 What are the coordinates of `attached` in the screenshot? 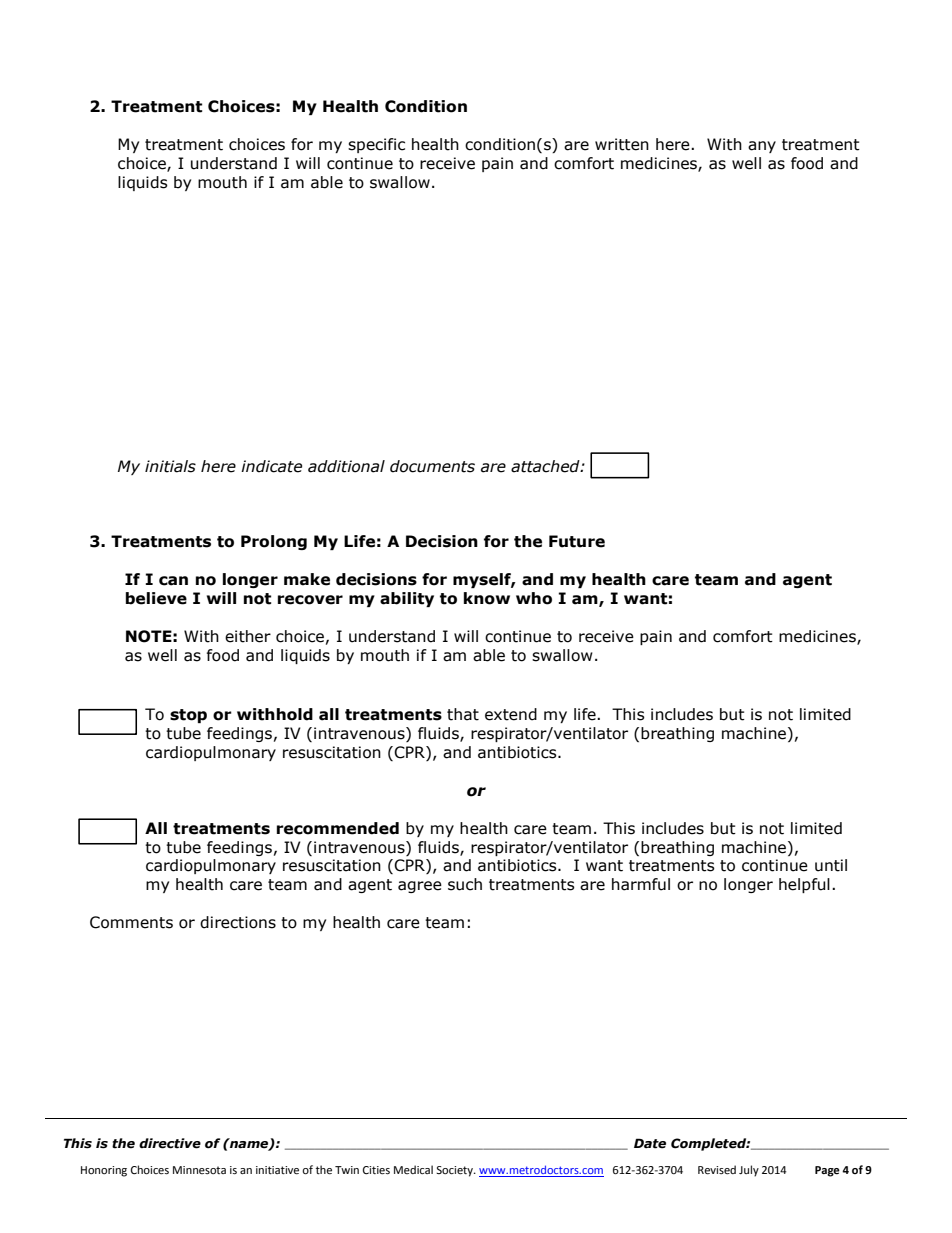 It's located at (546, 466).
